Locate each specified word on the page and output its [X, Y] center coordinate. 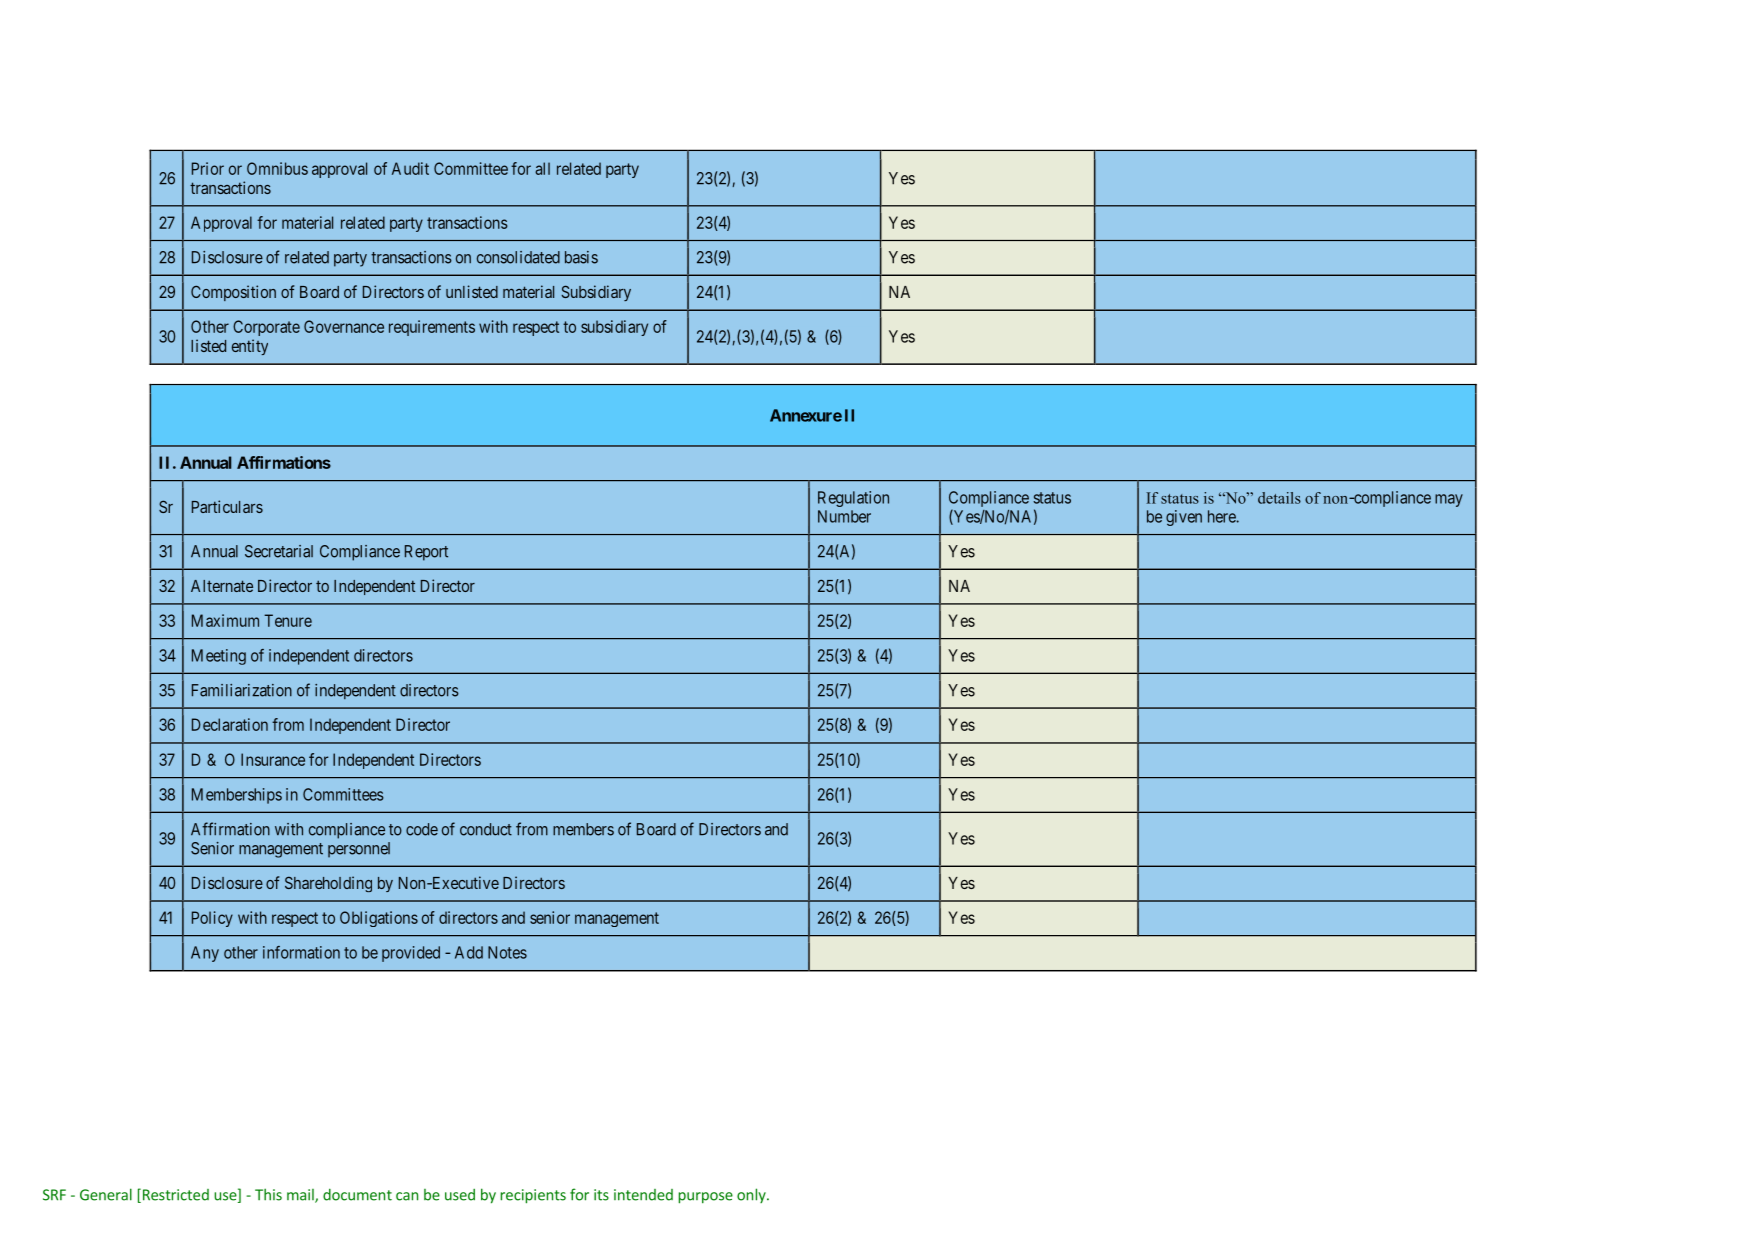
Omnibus [277, 168]
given [1184, 518]
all [542, 168]
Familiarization [242, 690]
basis [581, 257]
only [752, 1195]
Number [844, 516]
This [268, 1194]
